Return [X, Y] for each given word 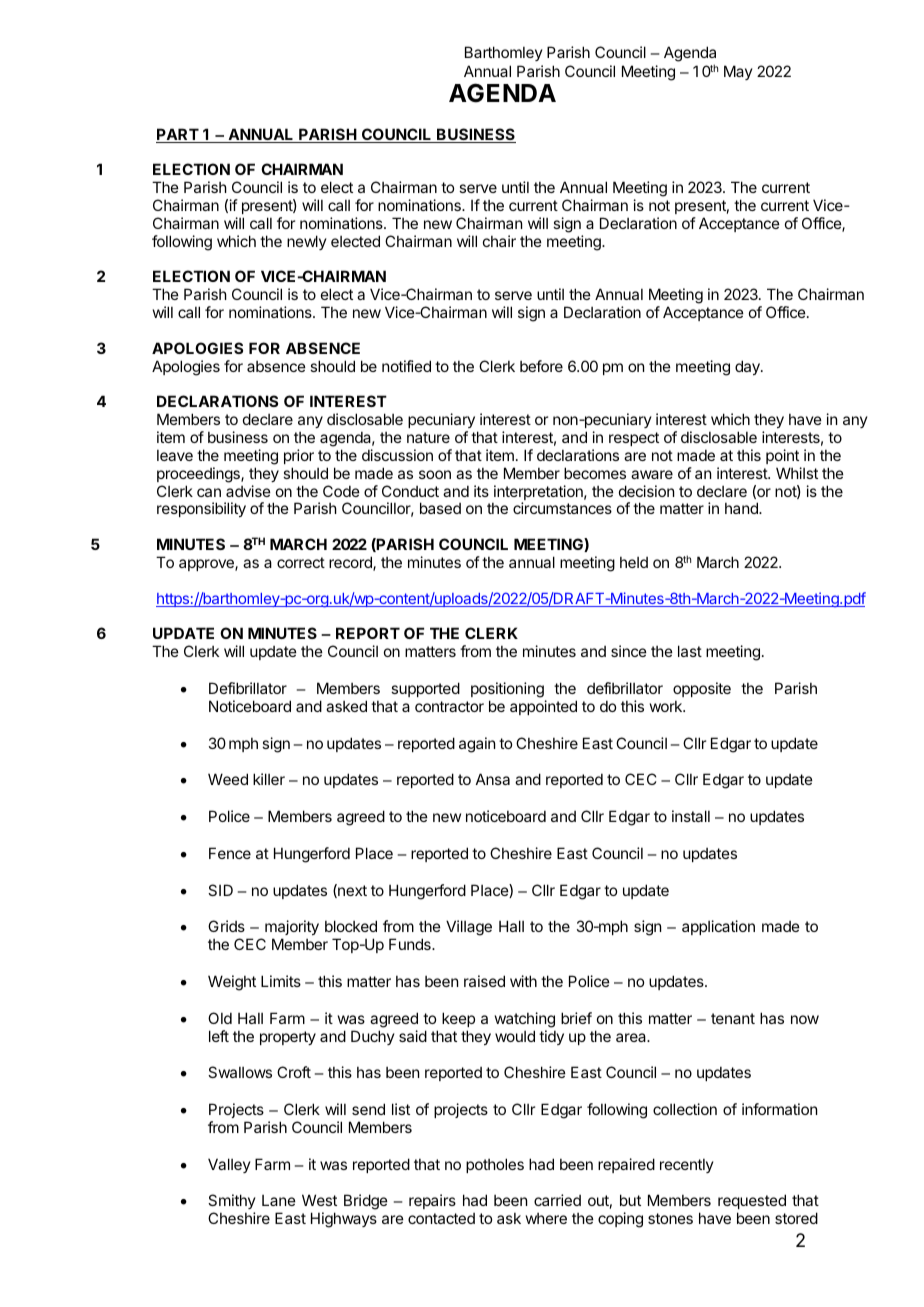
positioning [508, 691]
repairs [432, 1201]
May [738, 72]
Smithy [232, 1203]
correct [301, 562]
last [690, 651]
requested [752, 1203]
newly [307, 242]
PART [178, 135]
